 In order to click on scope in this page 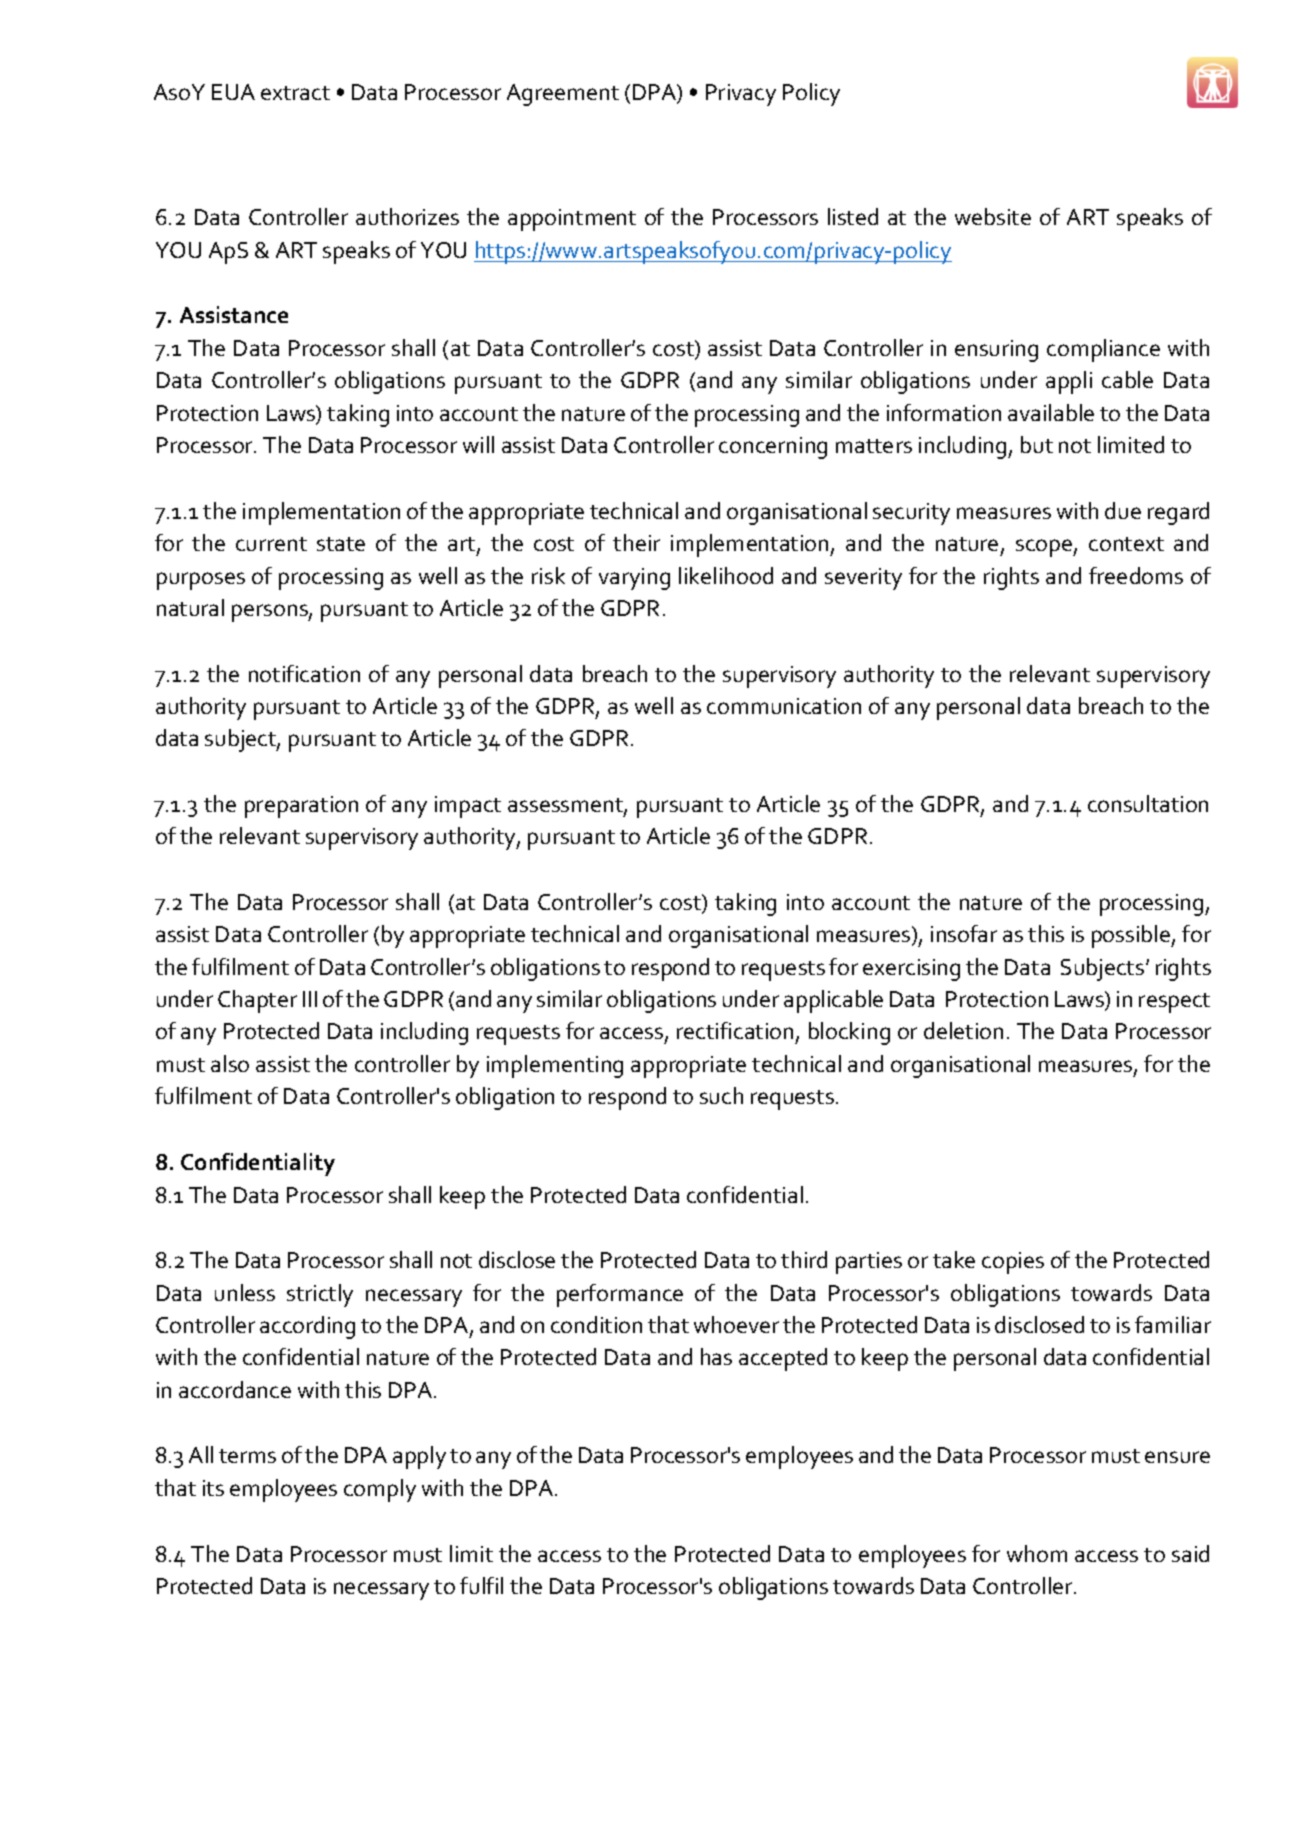, I will do `click(1045, 548)`.
